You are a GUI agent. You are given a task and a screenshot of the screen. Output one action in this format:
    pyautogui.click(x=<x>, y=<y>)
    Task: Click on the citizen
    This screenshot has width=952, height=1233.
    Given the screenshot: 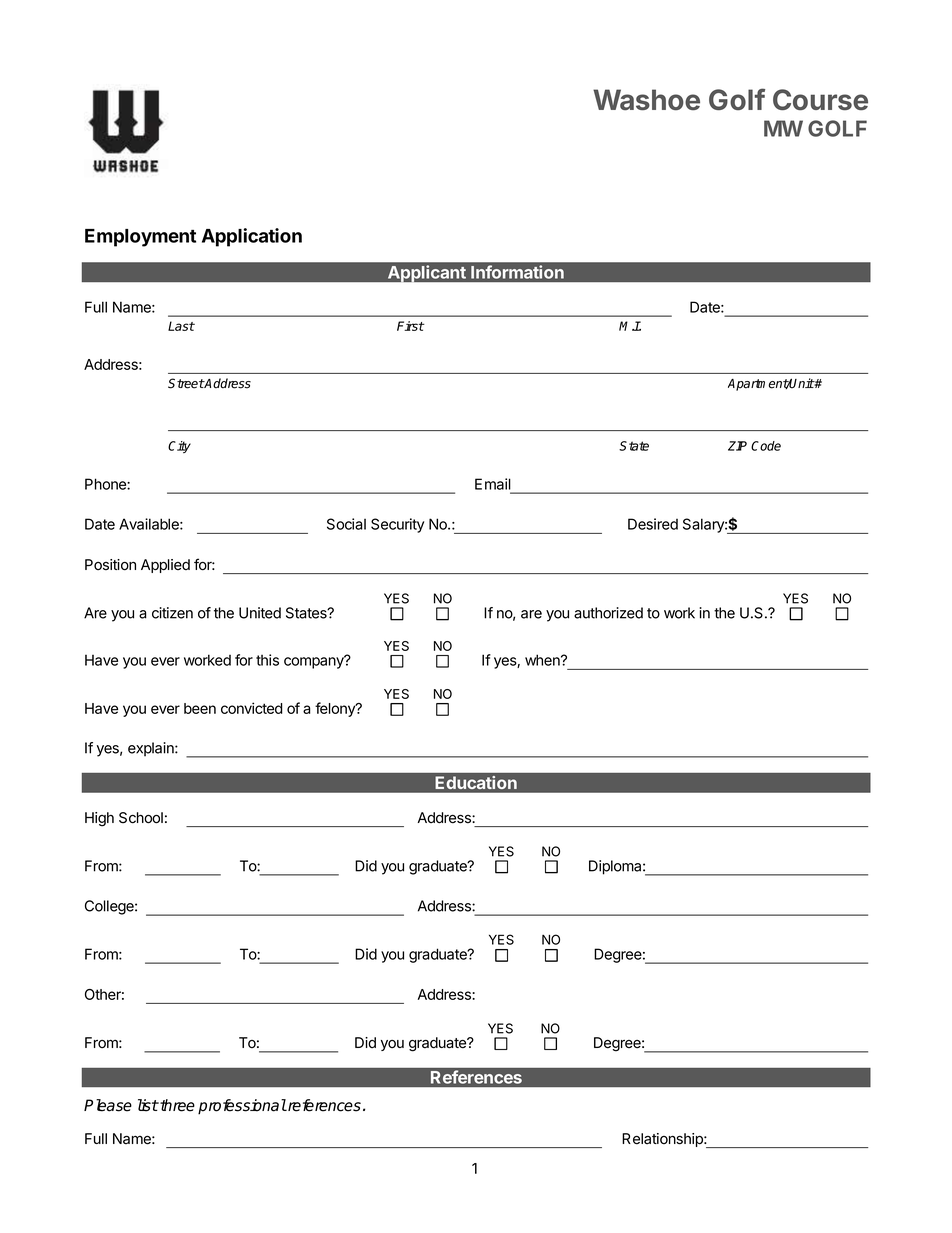 What is the action you would take?
    pyautogui.click(x=172, y=613)
